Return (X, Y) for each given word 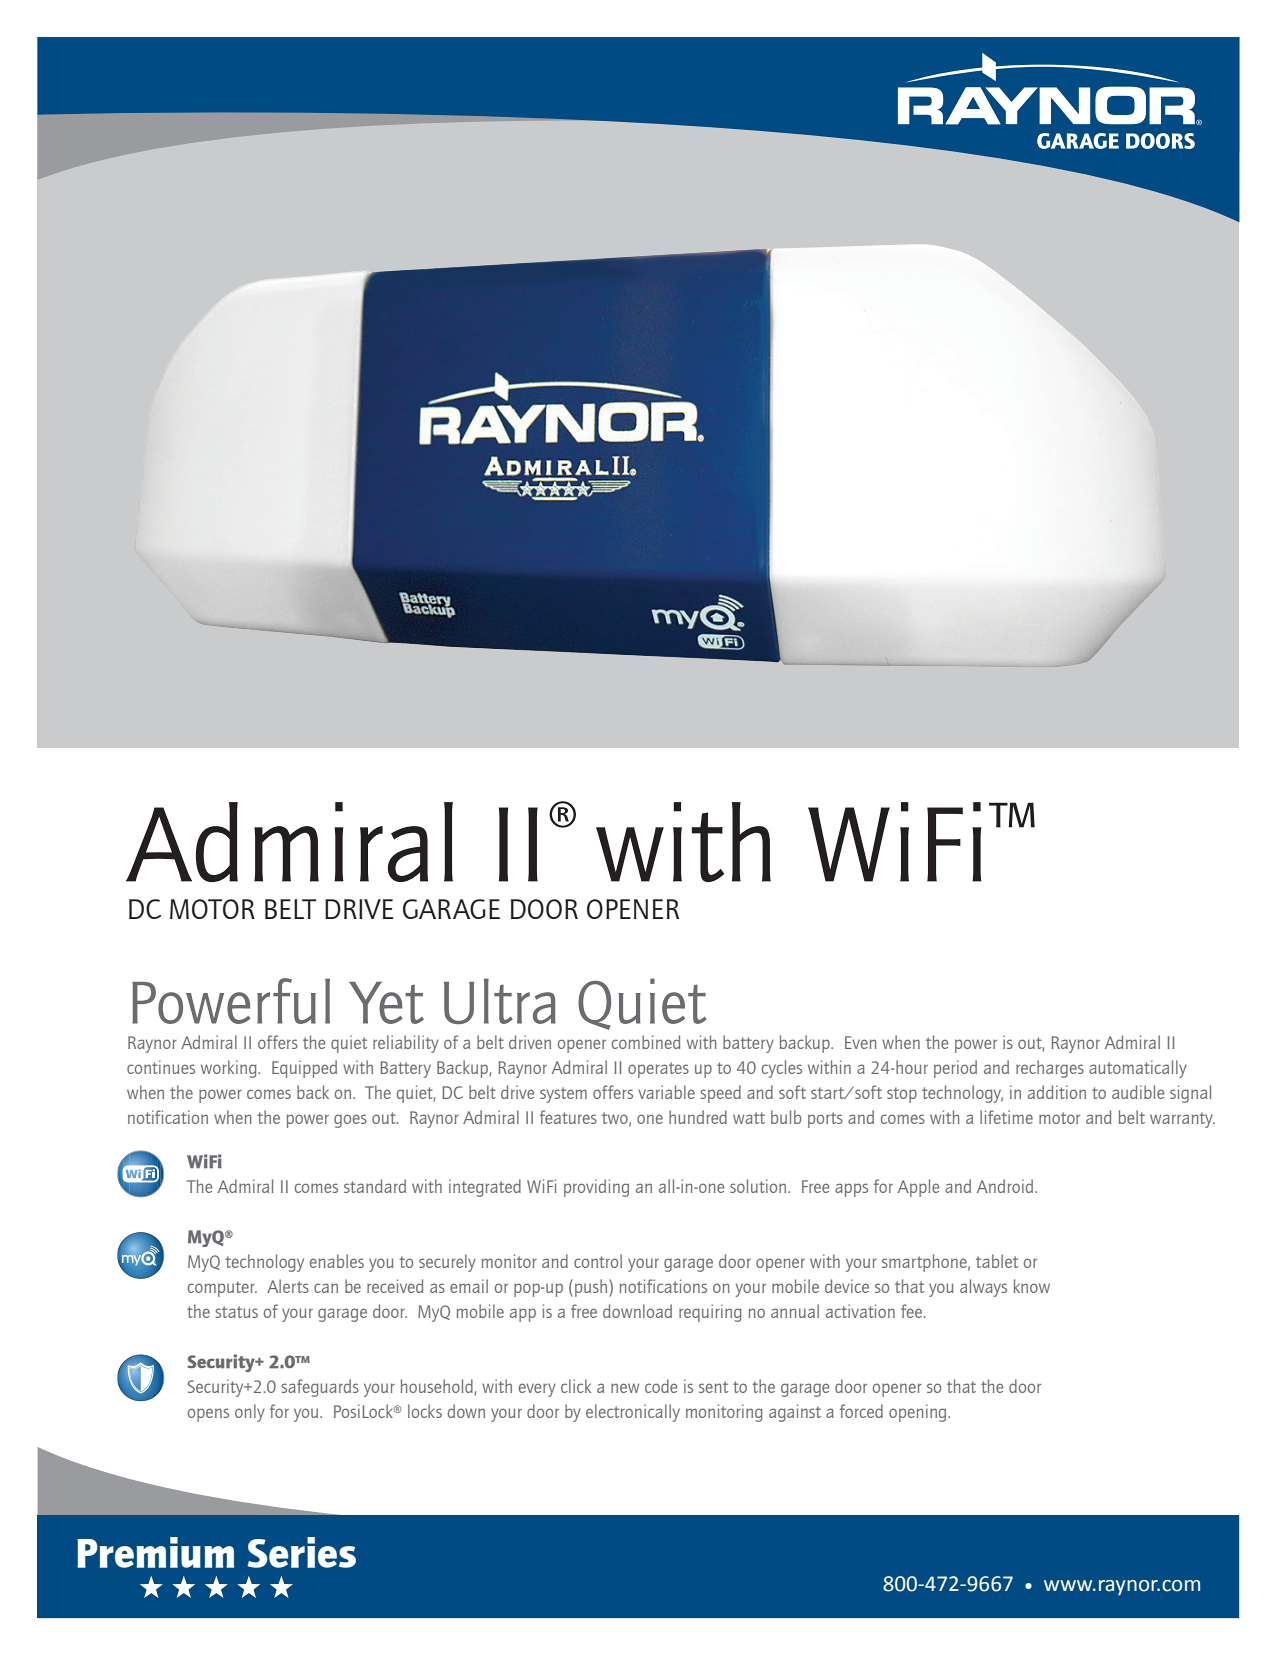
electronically (633, 1413)
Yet (386, 1003)
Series (301, 1552)
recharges (1050, 1069)
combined (646, 1042)
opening (919, 1413)
